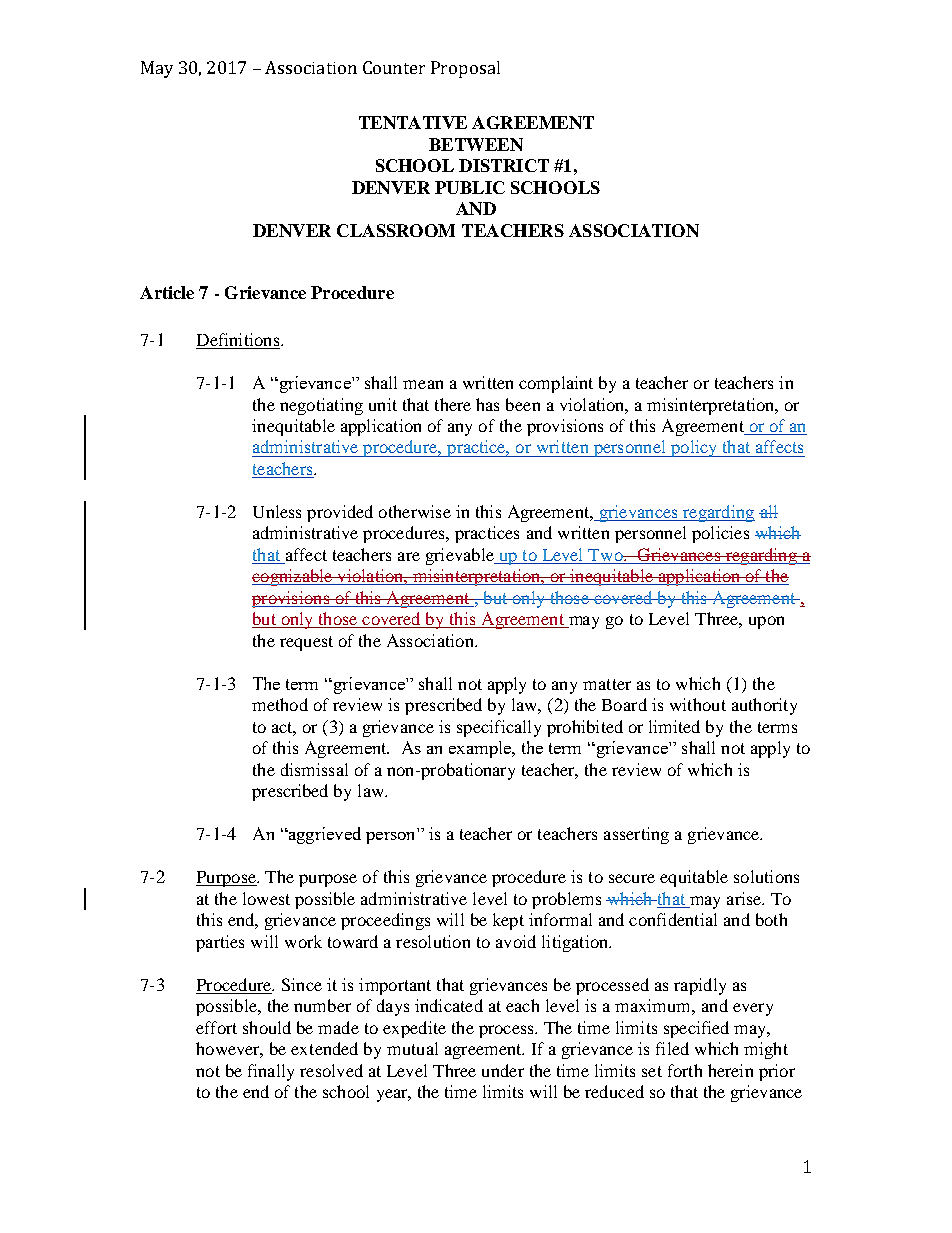  Describe the element at coordinates (504, 165) in the page. I see `DISTRICT` at that location.
